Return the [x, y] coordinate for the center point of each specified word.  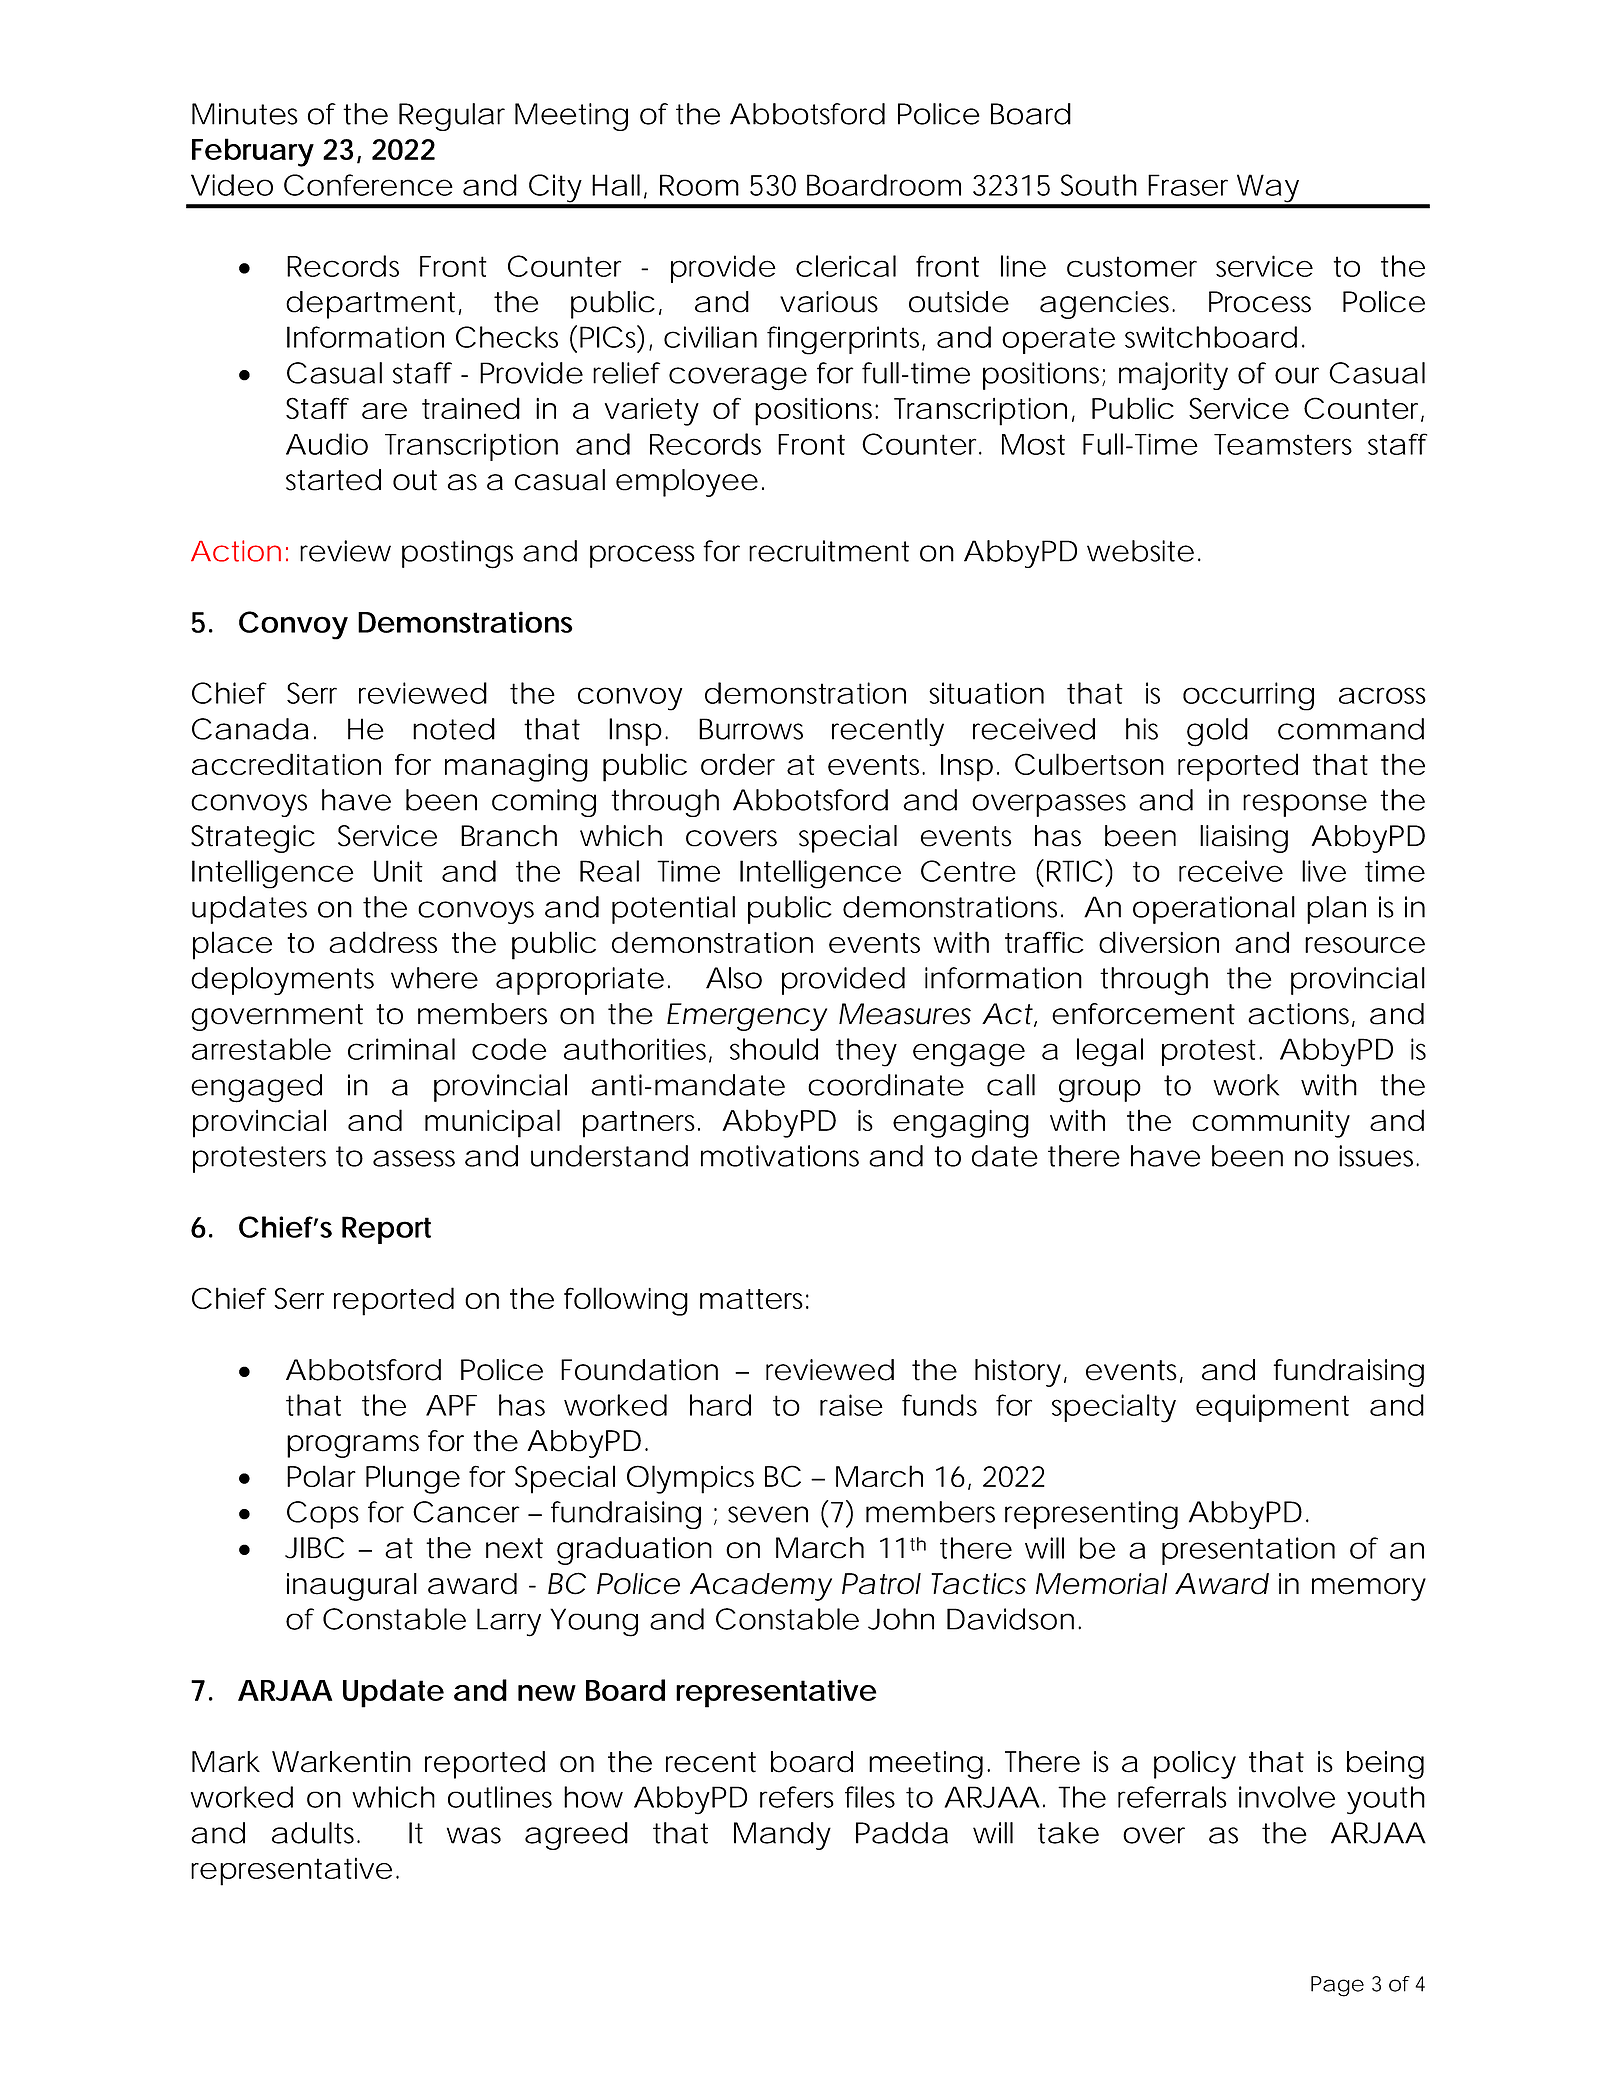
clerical [846, 266]
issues [1378, 1156]
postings [457, 554]
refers [797, 1797]
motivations [780, 1156]
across [1382, 695]
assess [414, 1158]
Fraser [1188, 185]
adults [315, 1833]
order [738, 764]
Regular [452, 117]
